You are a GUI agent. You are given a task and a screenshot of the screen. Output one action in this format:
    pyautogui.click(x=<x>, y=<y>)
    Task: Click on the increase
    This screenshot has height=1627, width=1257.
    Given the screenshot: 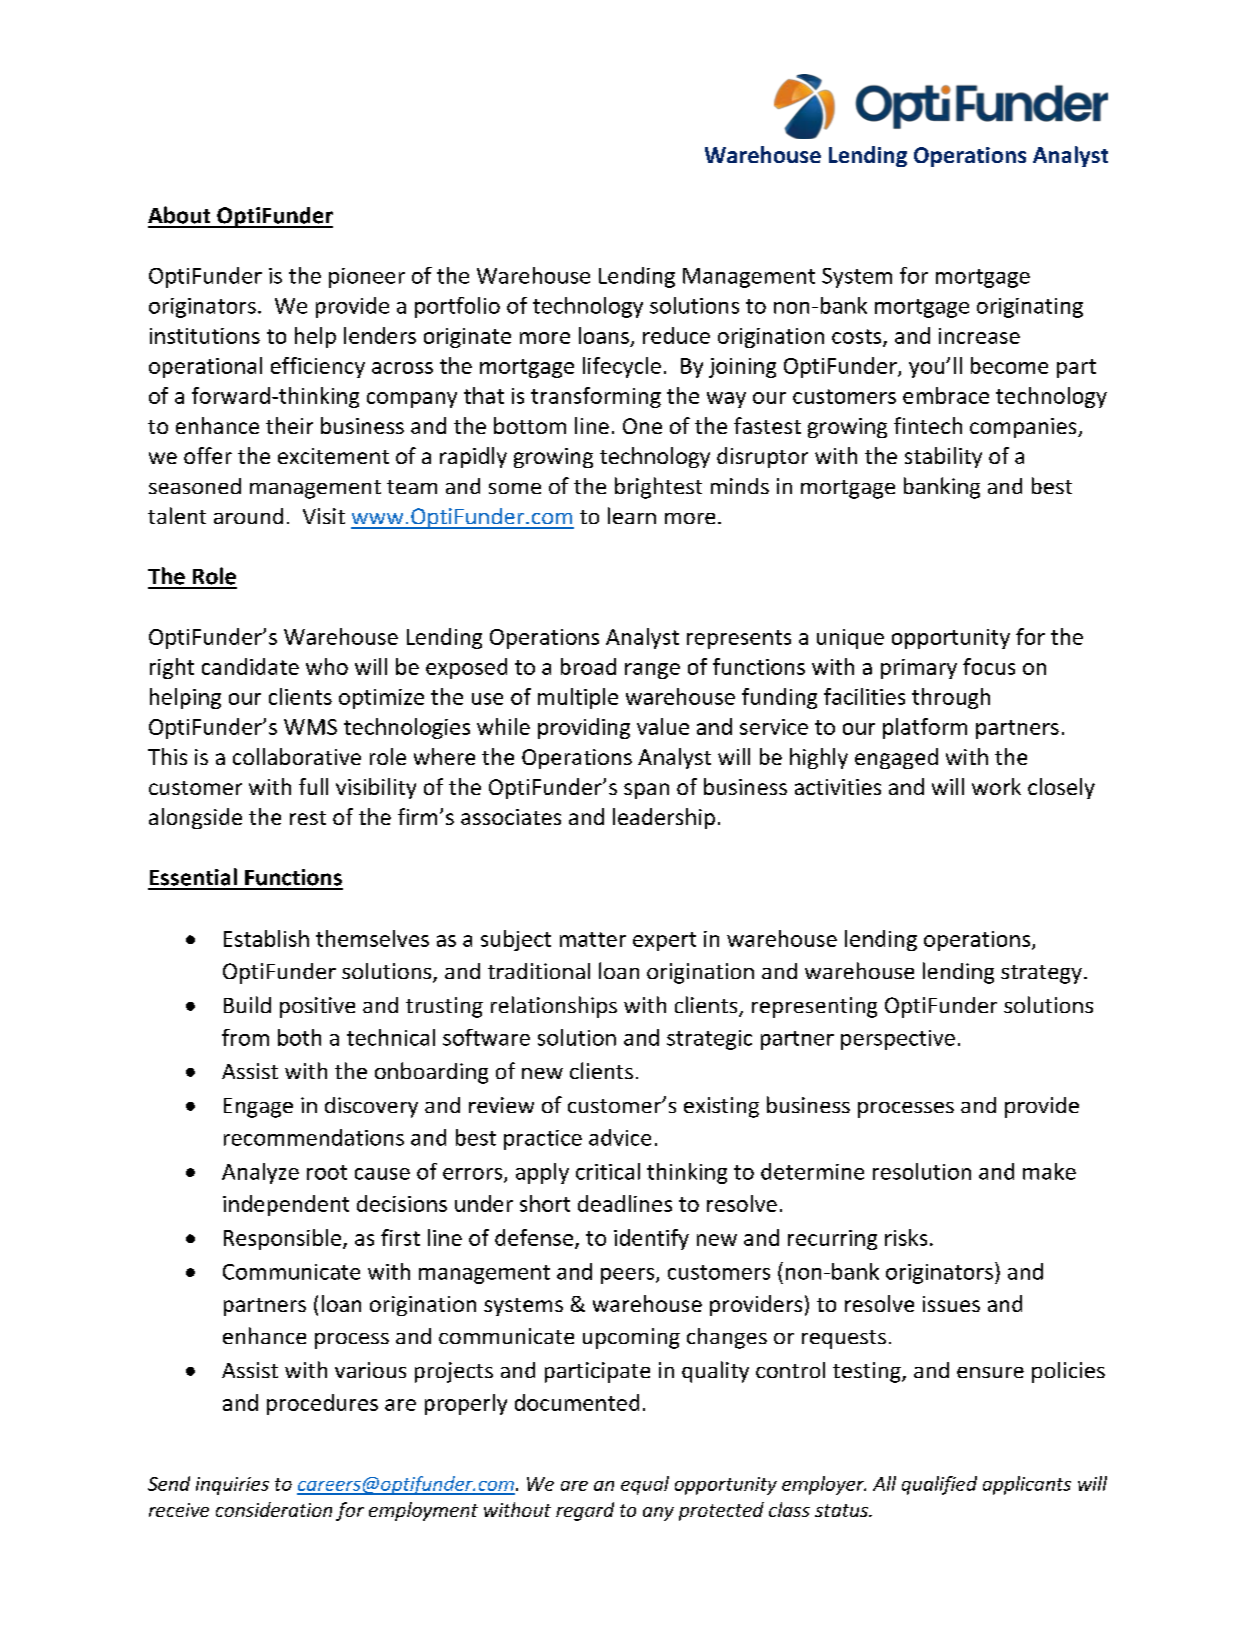 What is the action you would take?
    pyautogui.click(x=979, y=336)
